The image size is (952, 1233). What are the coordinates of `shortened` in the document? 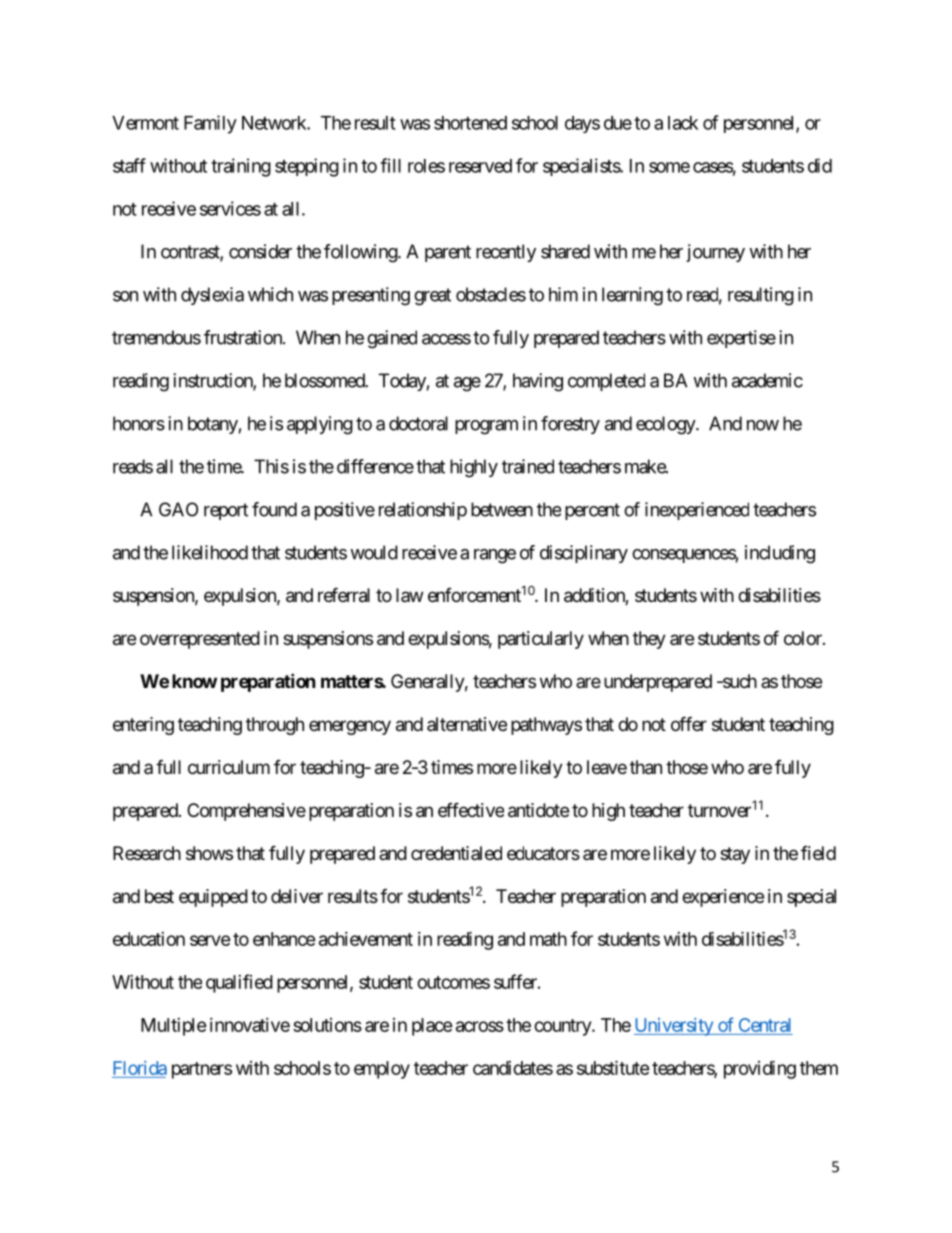 It's located at (470, 123).
